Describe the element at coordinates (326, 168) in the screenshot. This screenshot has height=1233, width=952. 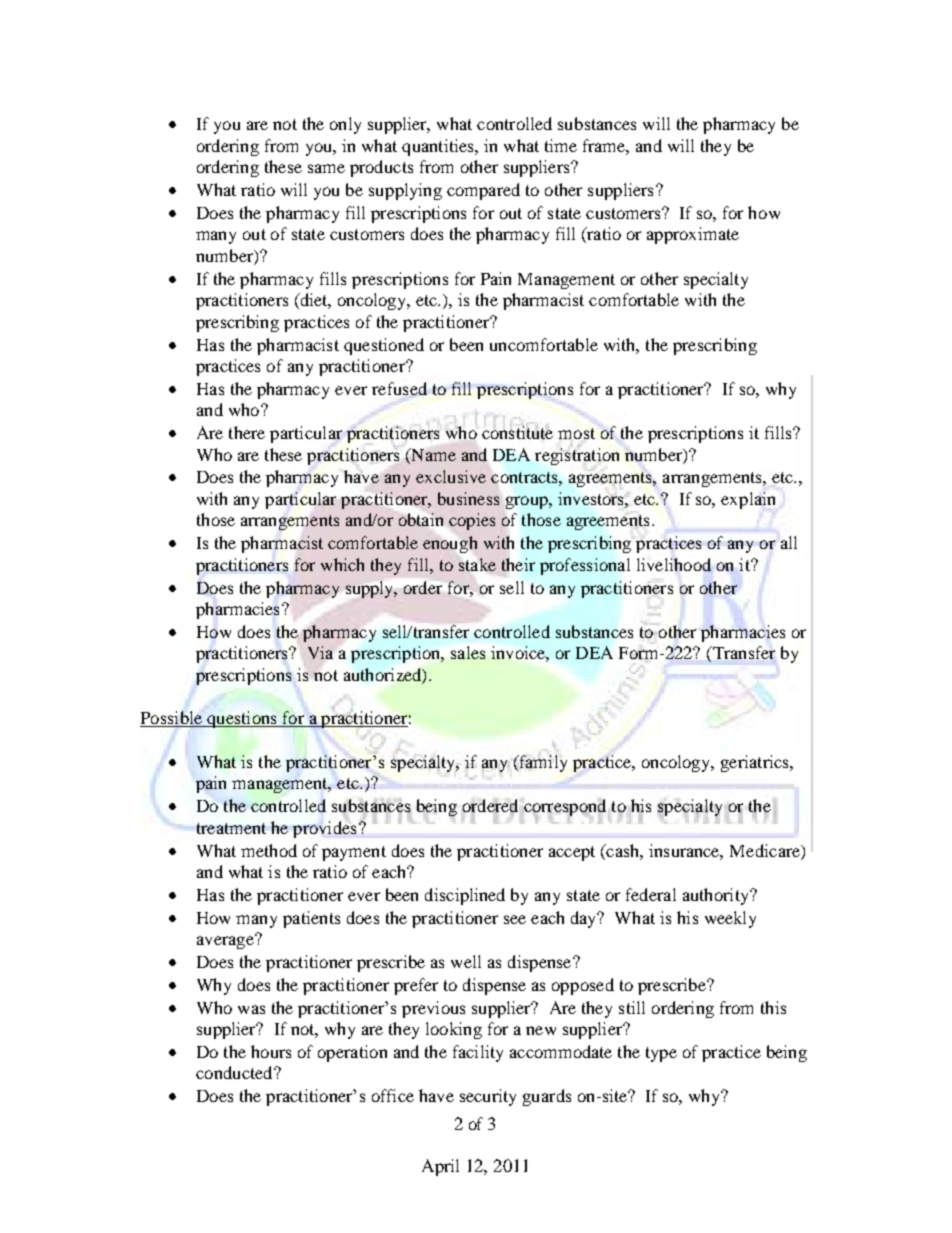
I see `same` at that location.
